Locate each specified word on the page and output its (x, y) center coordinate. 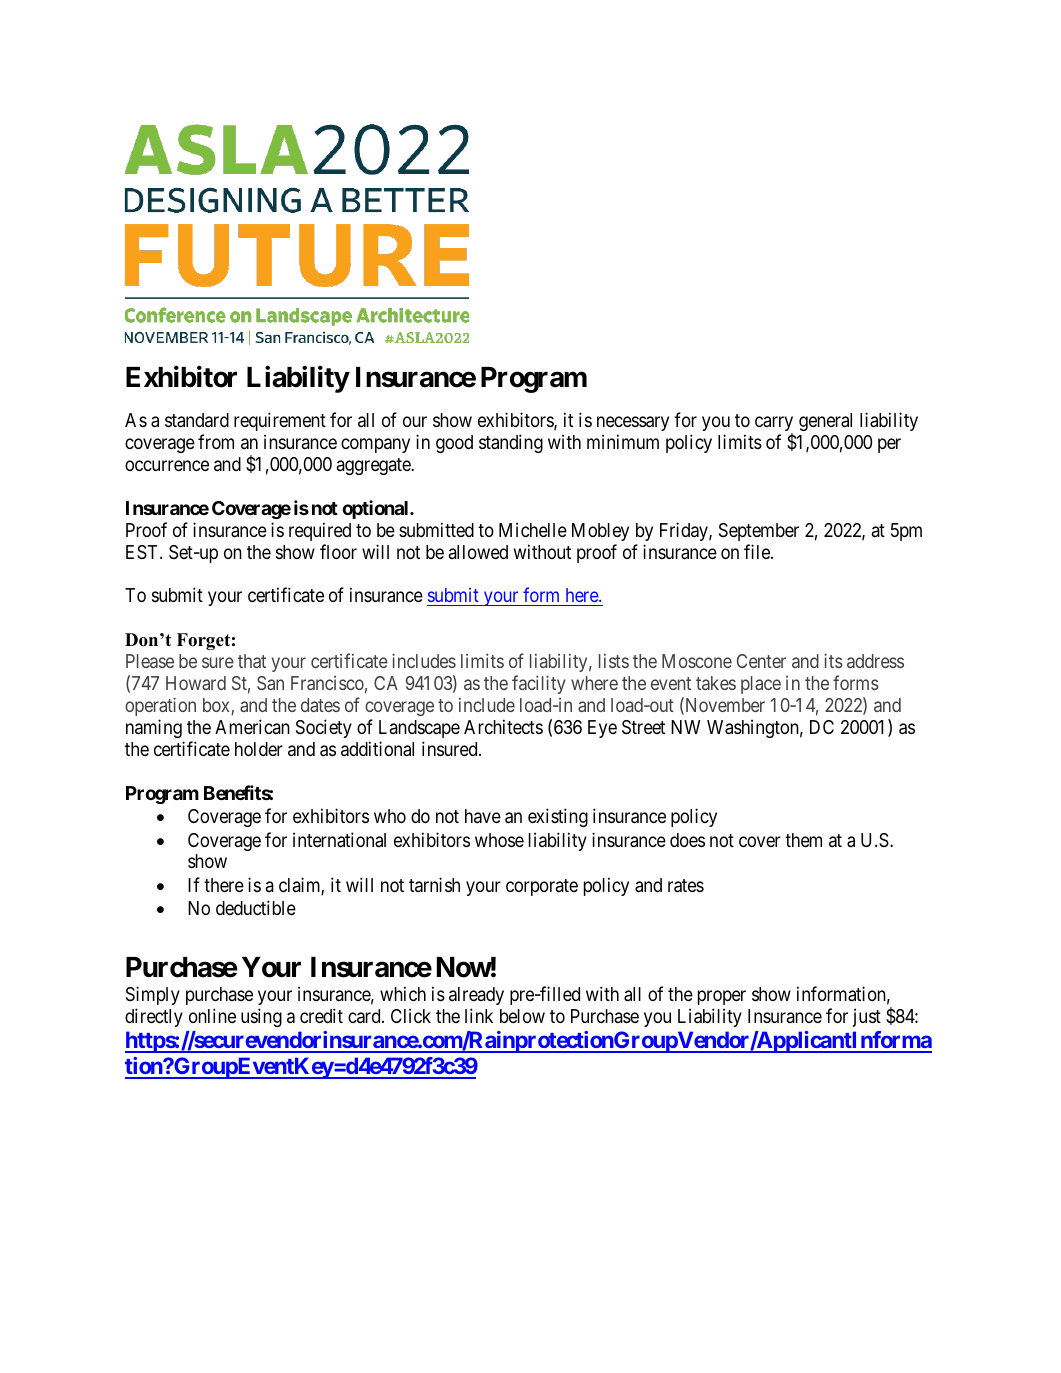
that (252, 661)
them (803, 840)
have (483, 816)
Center (761, 661)
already (476, 996)
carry (774, 425)
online (212, 1015)
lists (614, 661)
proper (722, 997)
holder (259, 749)
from (216, 441)
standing (511, 443)
